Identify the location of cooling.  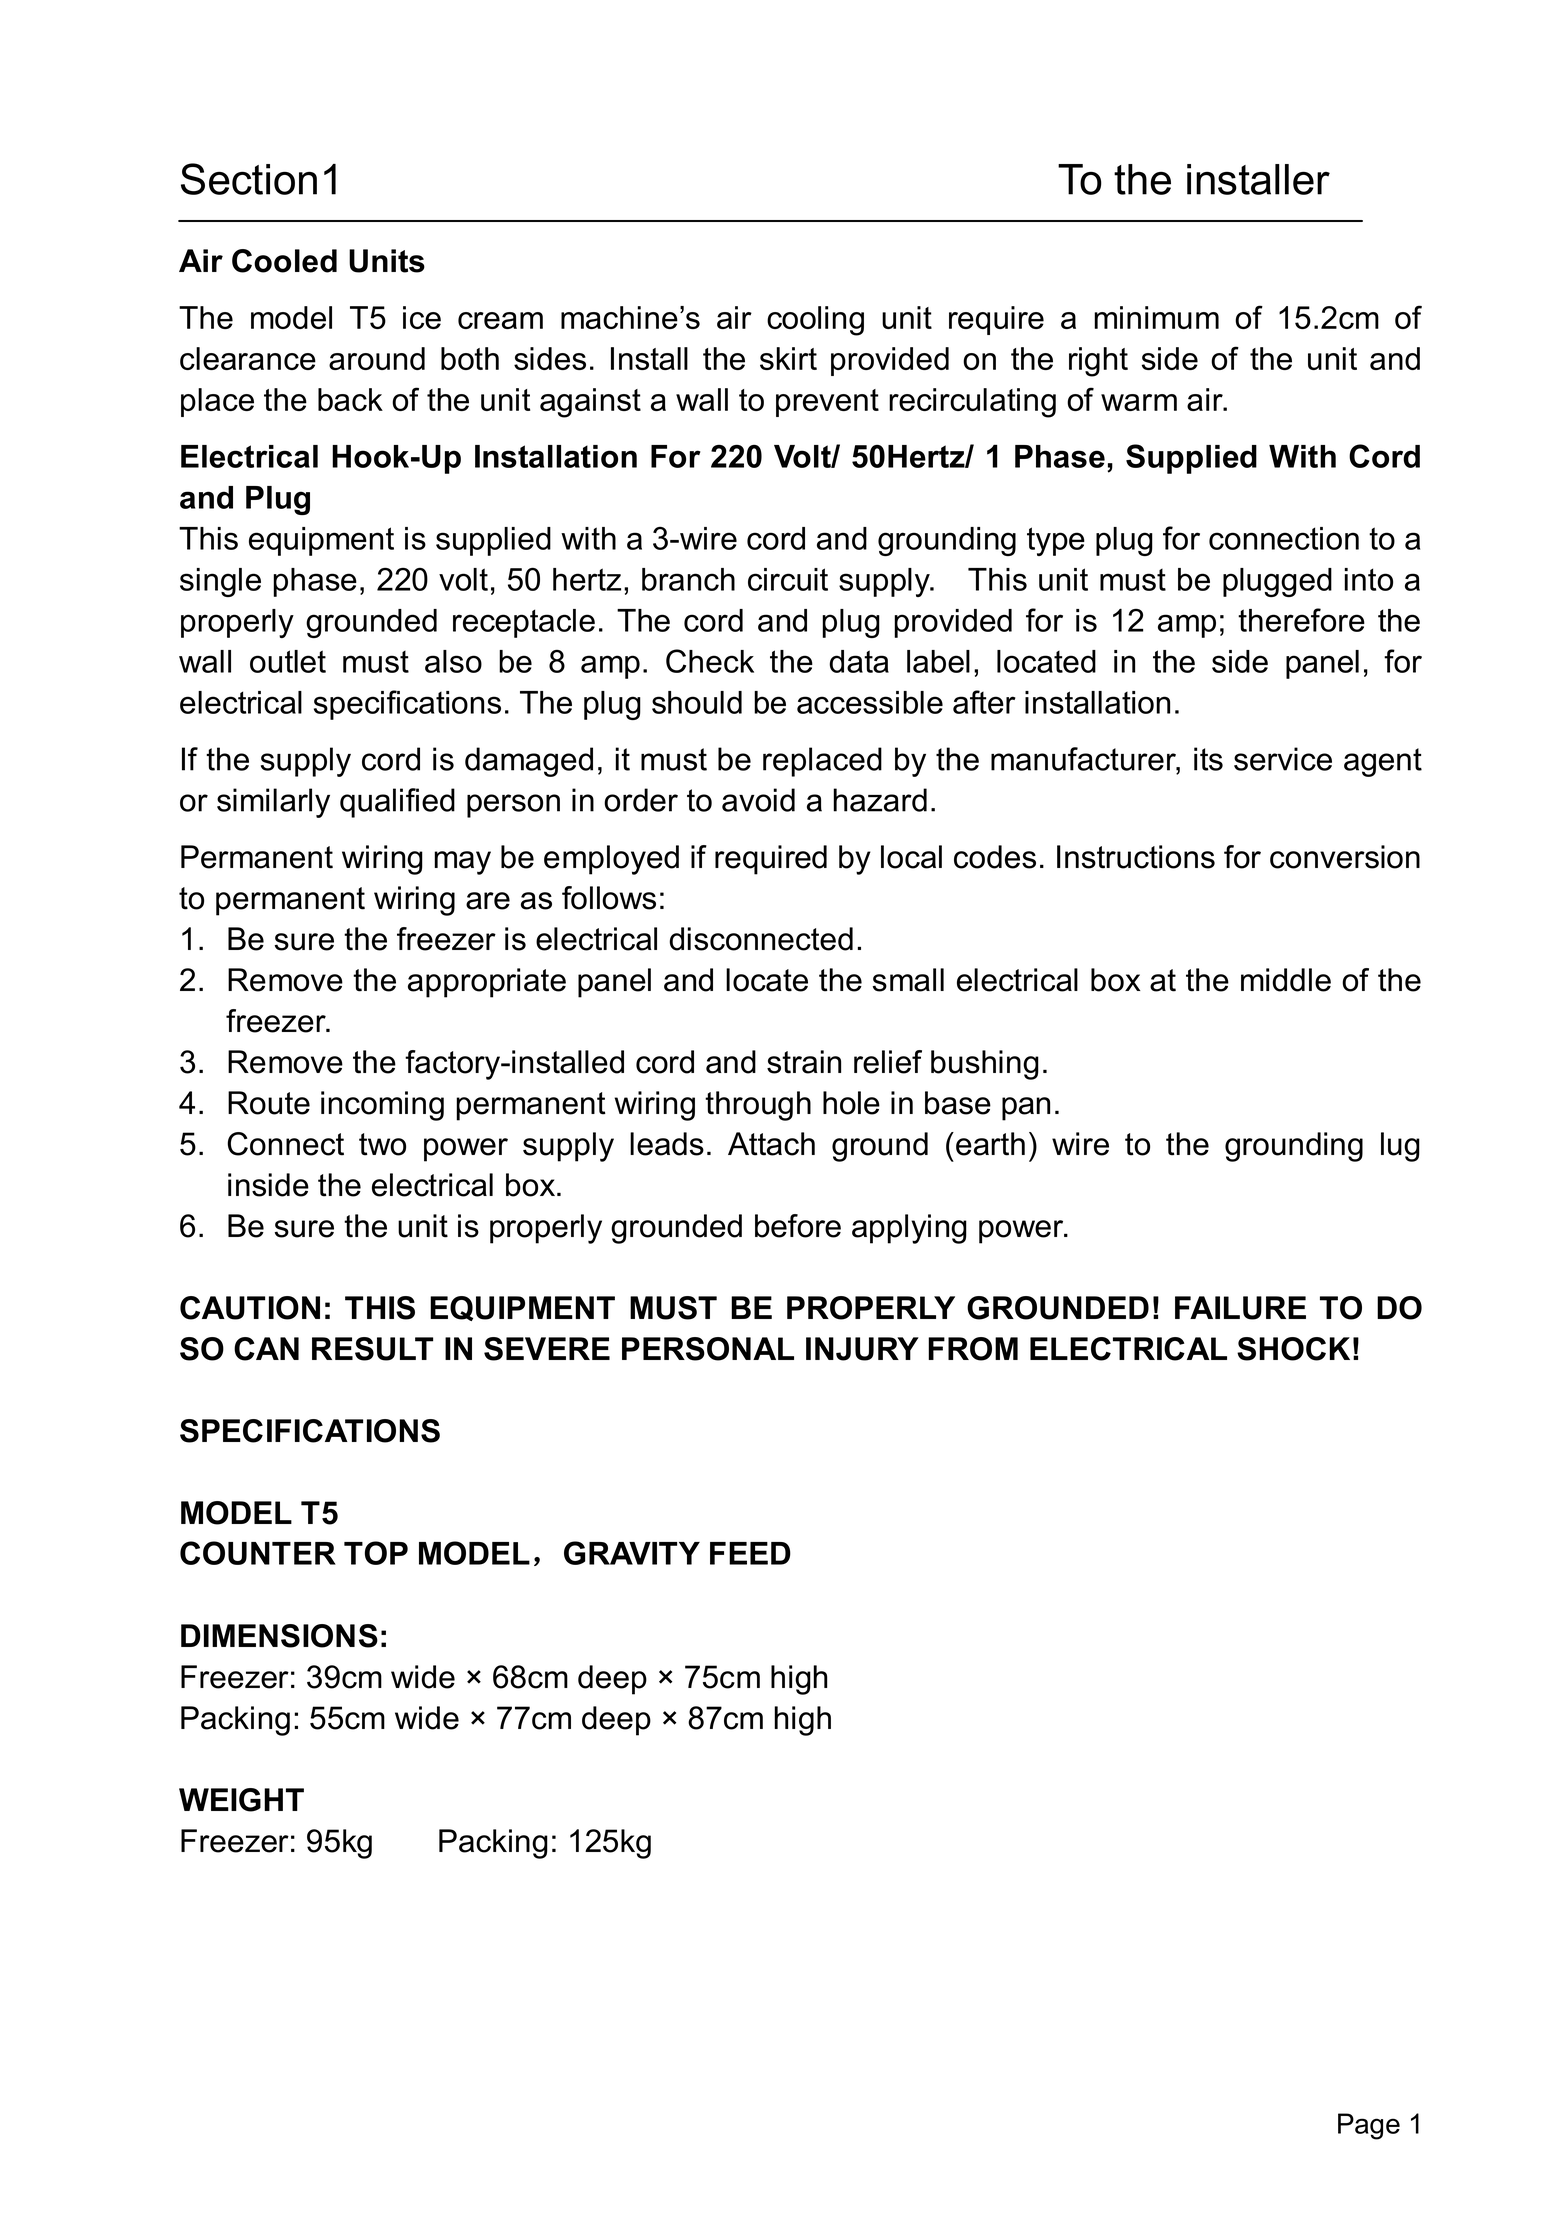
(815, 321).
